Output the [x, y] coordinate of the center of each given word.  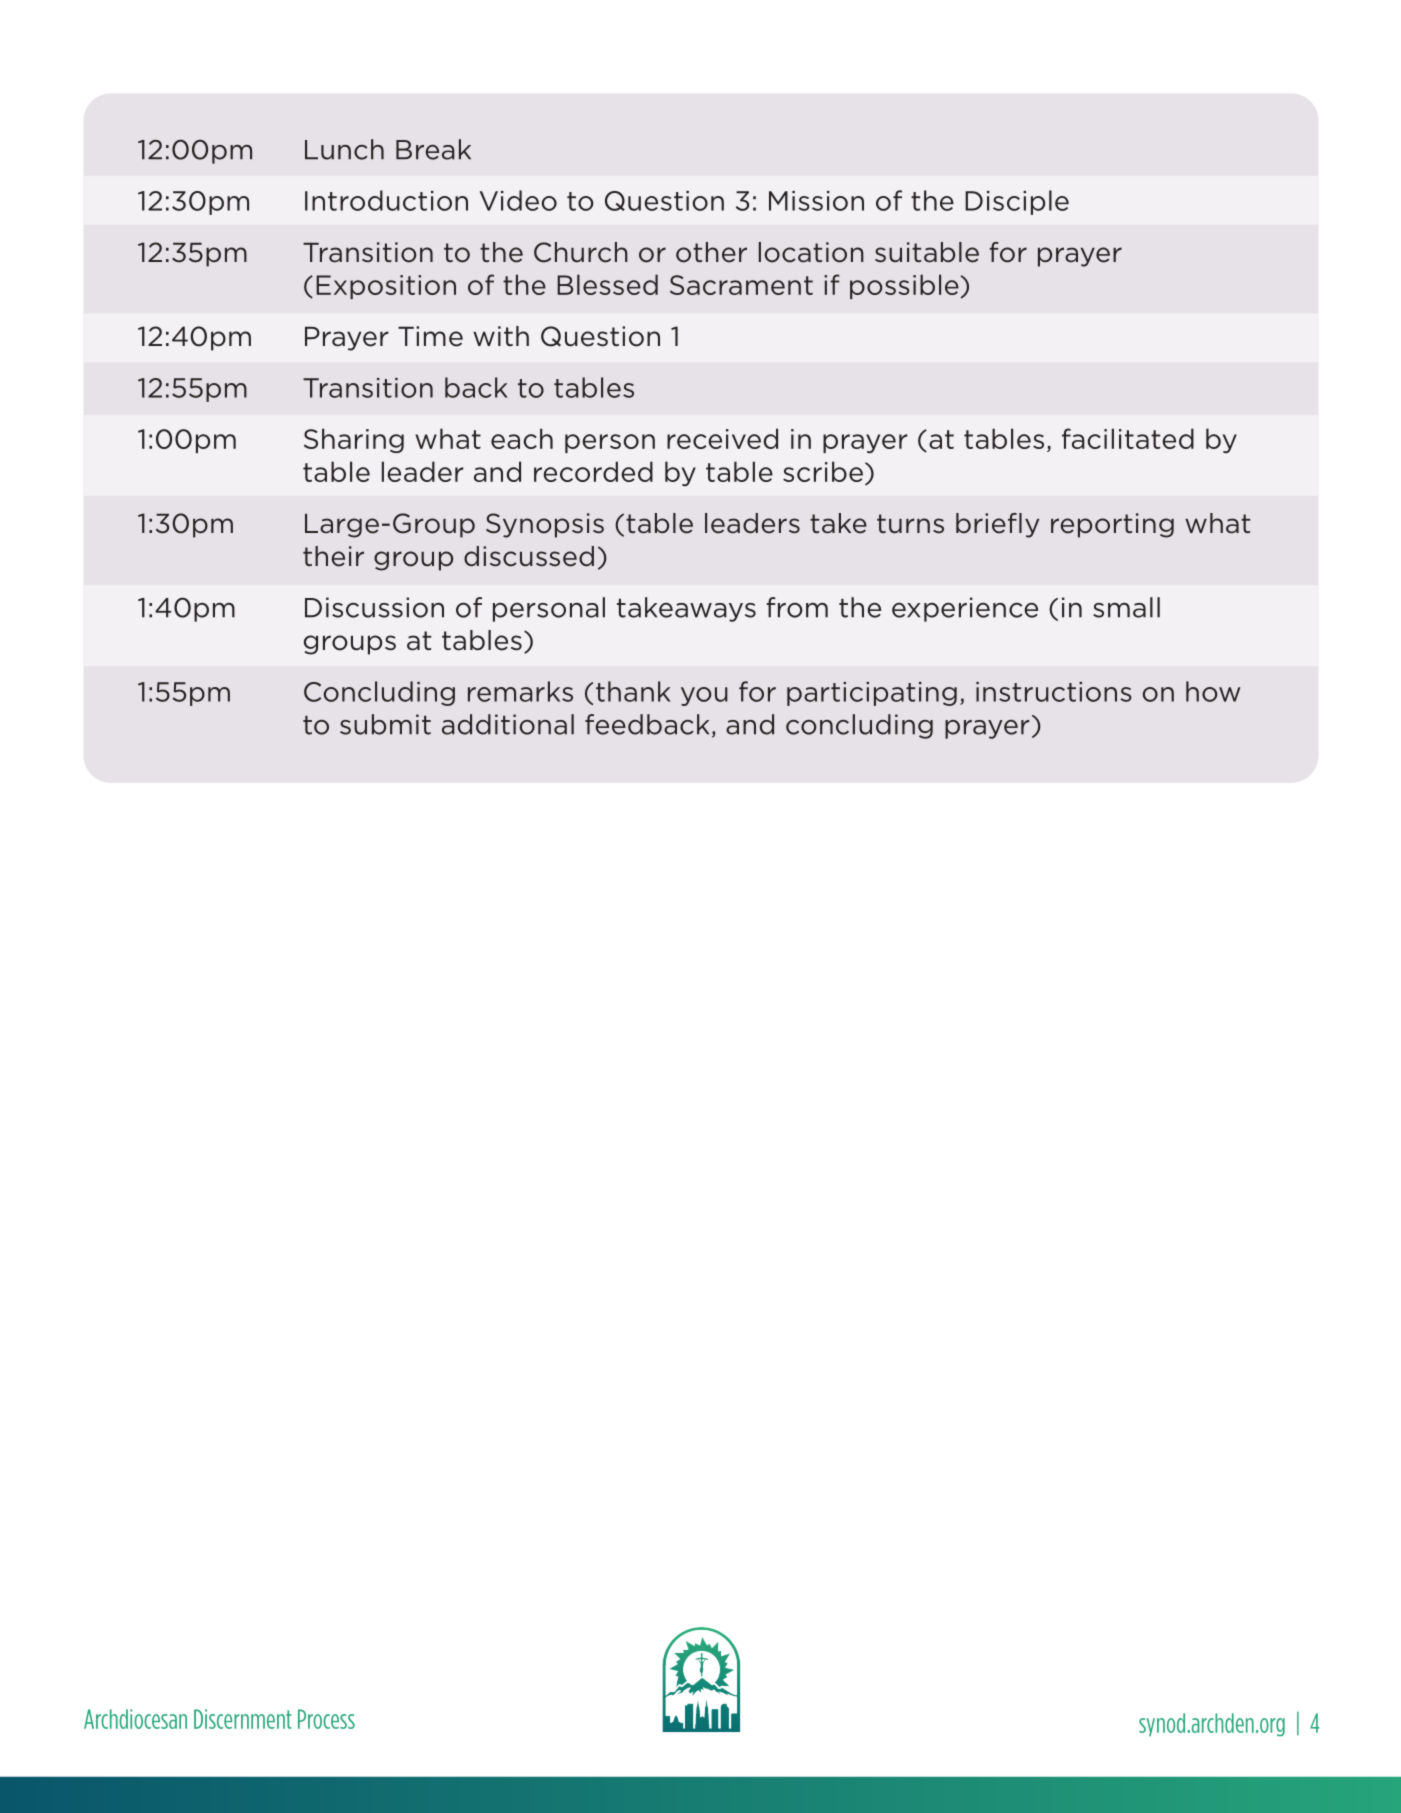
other [711, 252]
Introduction [386, 200]
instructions [1054, 692]
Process [326, 1719]
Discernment [243, 1719]
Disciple [1017, 202]
